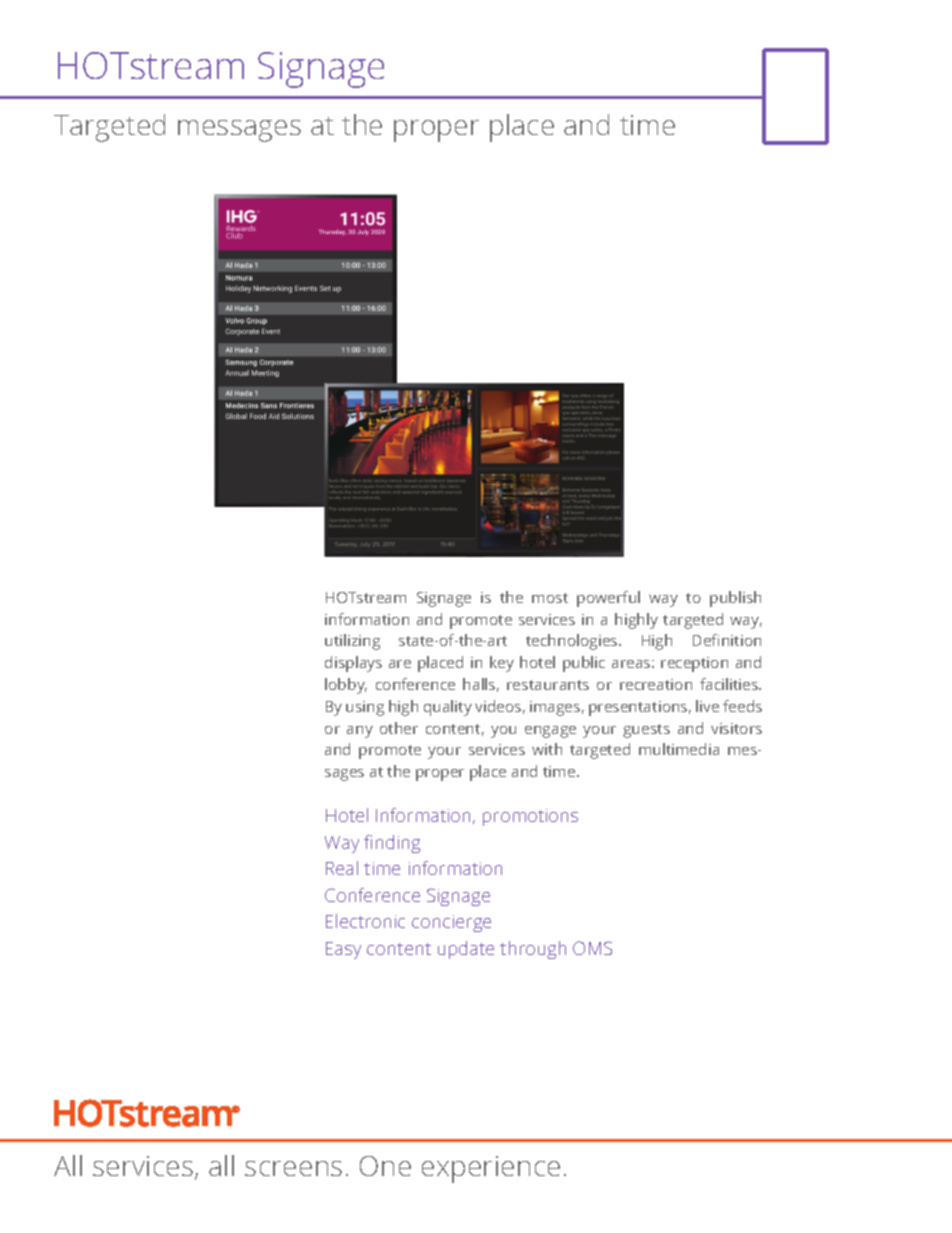 This page has height=1233, width=952. Describe the element at coordinates (735, 599) in the page. I see `publish` at that location.
